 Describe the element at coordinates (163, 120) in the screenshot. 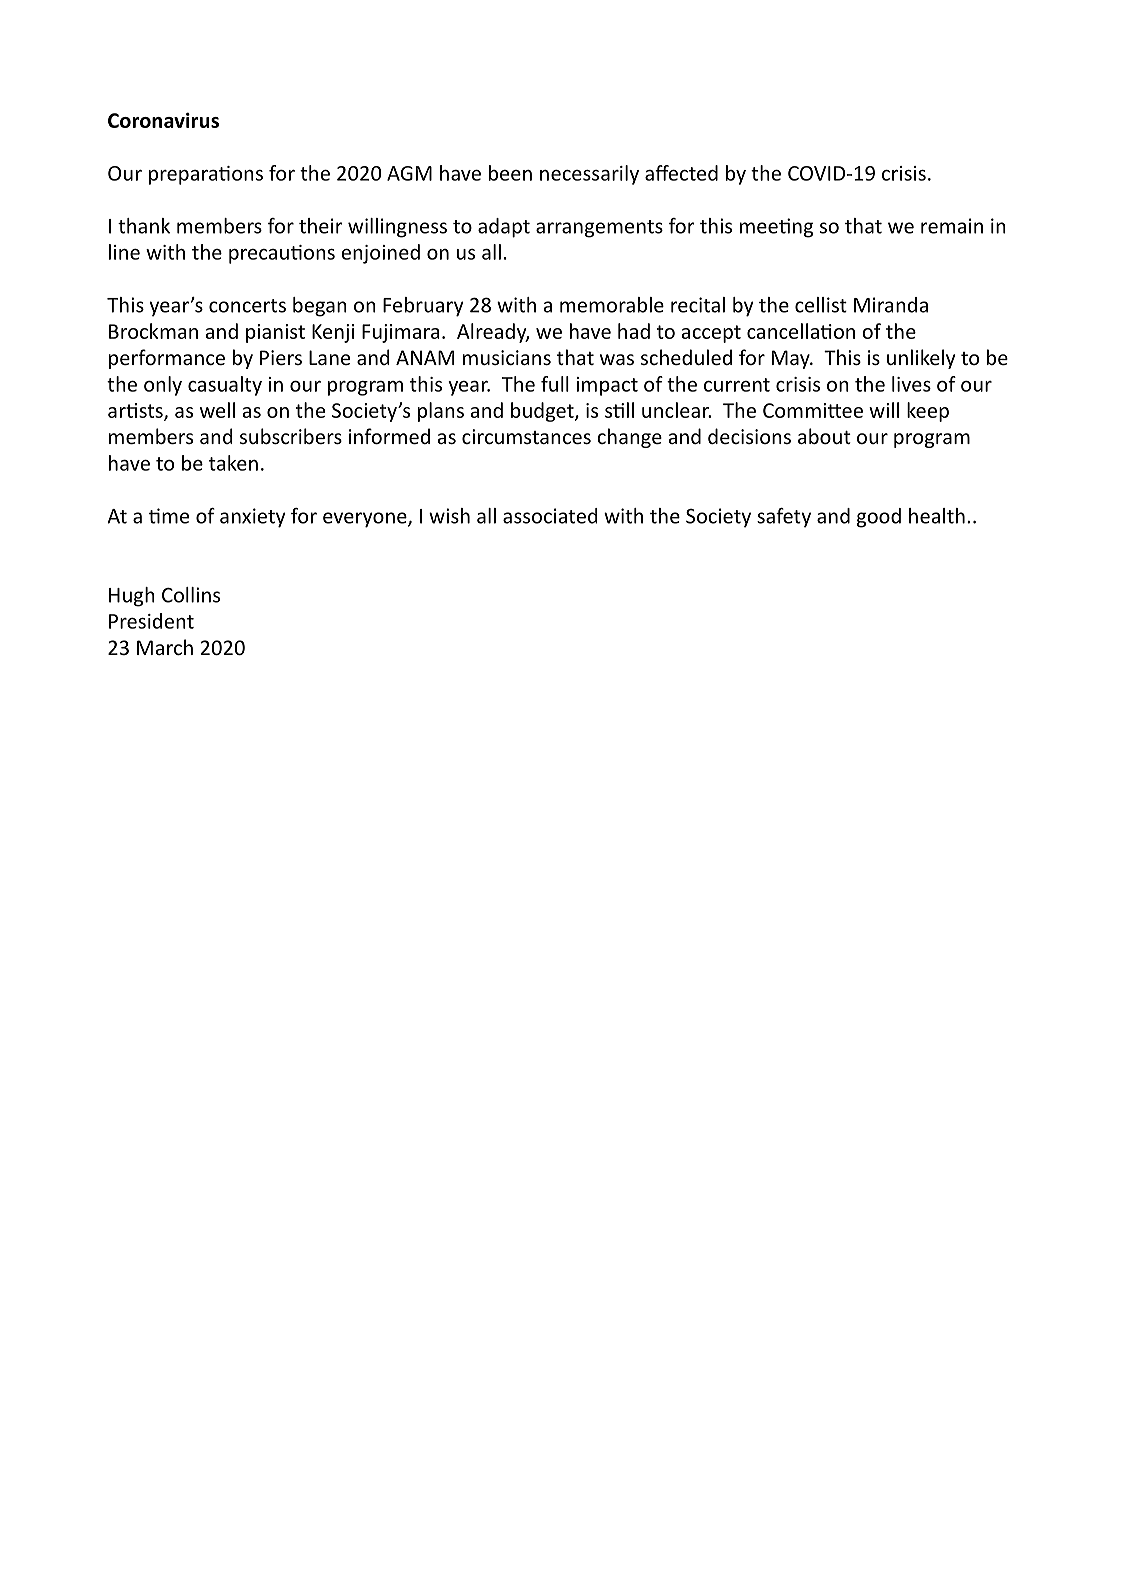

I see `Coronavirus` at that location.
